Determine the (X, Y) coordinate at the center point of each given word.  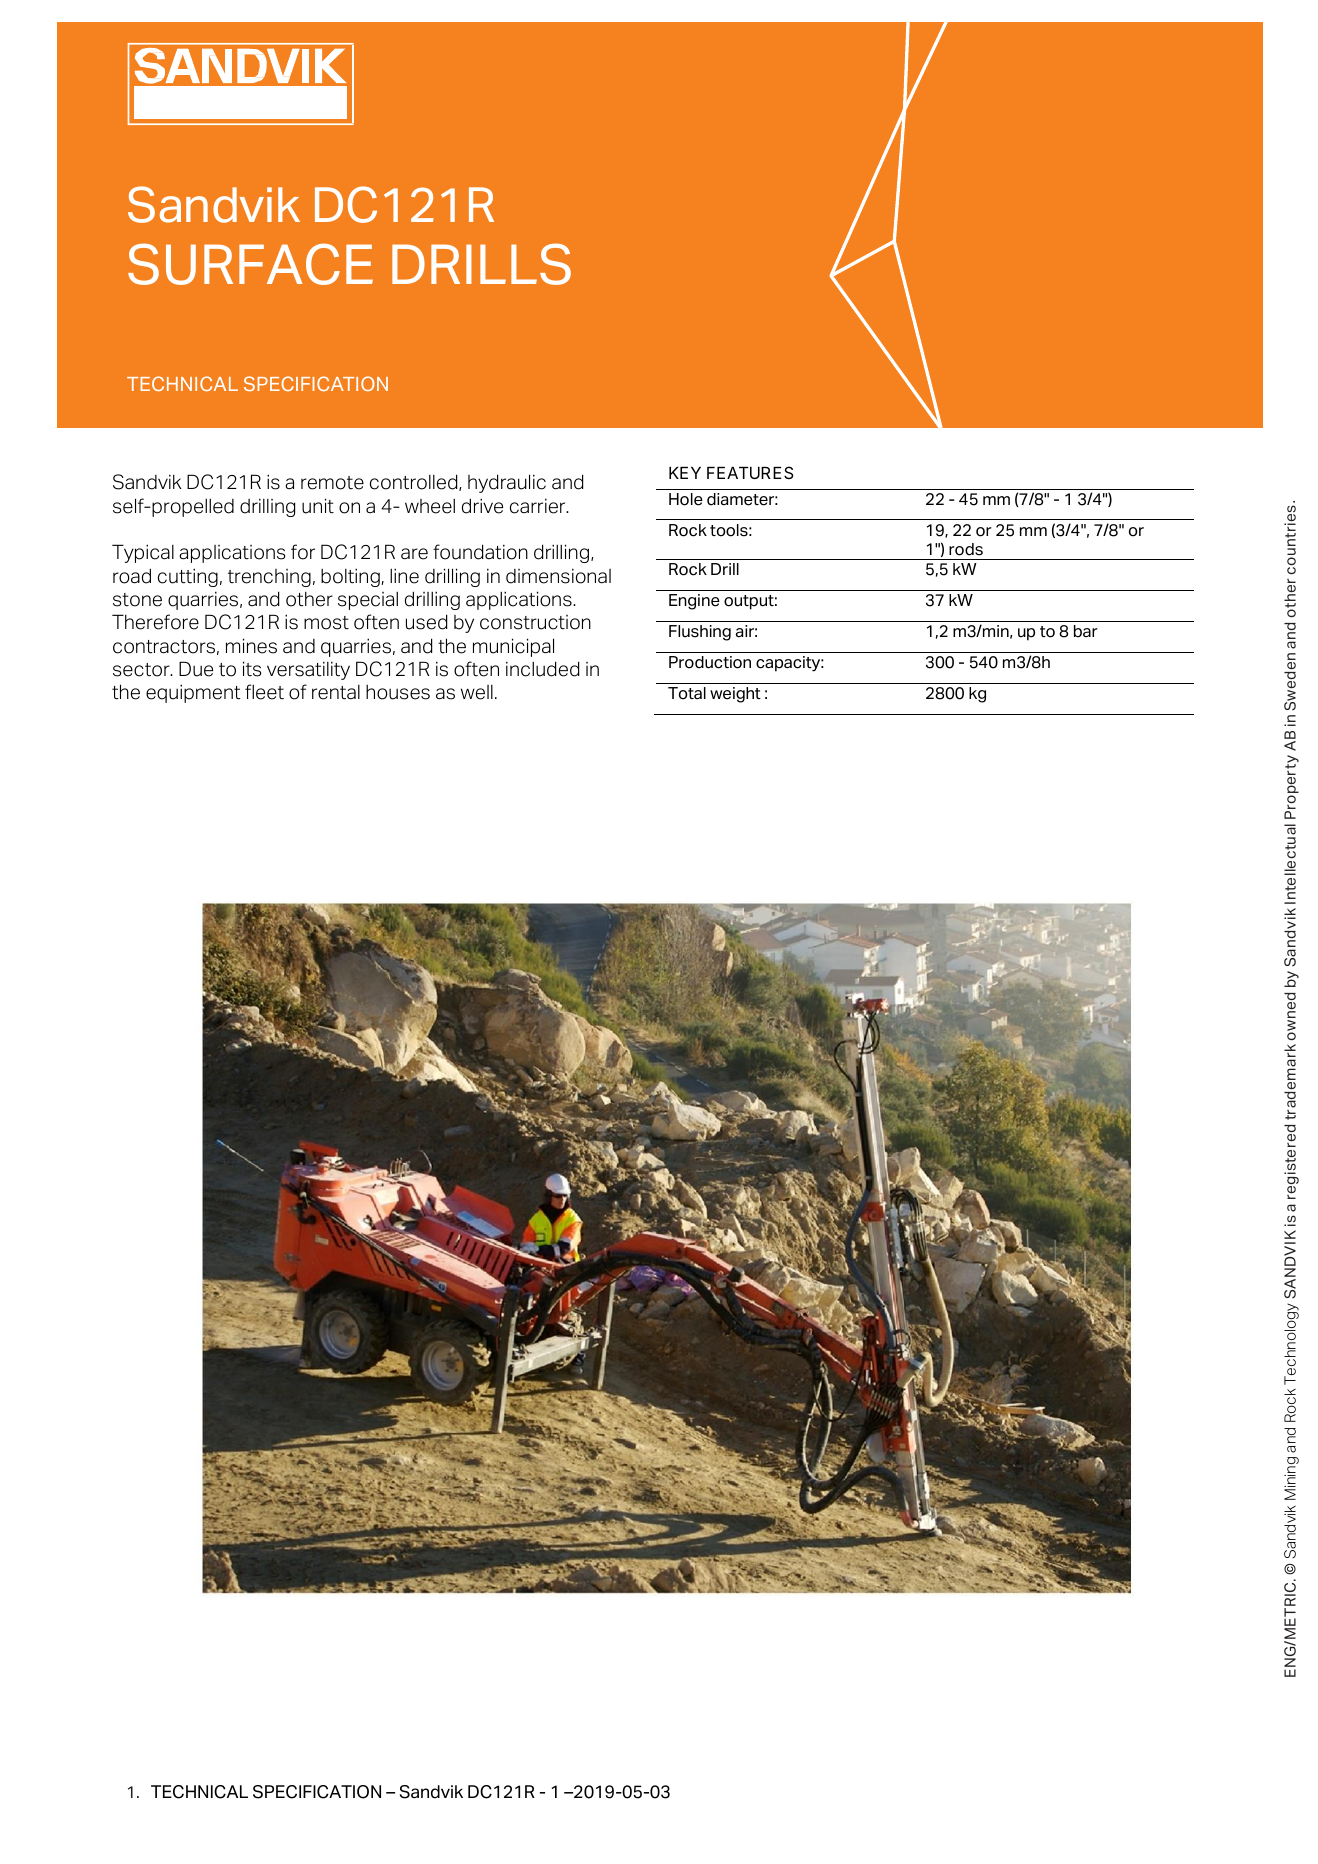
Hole (686, 499)
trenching (269, 578)
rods (966, 549)
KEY (685, 473)
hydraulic (507, 483)
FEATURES (750, 472)
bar (1086, 631)
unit (318, 506)
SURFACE (250, 264)
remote (332, 483)
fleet (264, 692)
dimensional (558, 576)
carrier (539, 506)
